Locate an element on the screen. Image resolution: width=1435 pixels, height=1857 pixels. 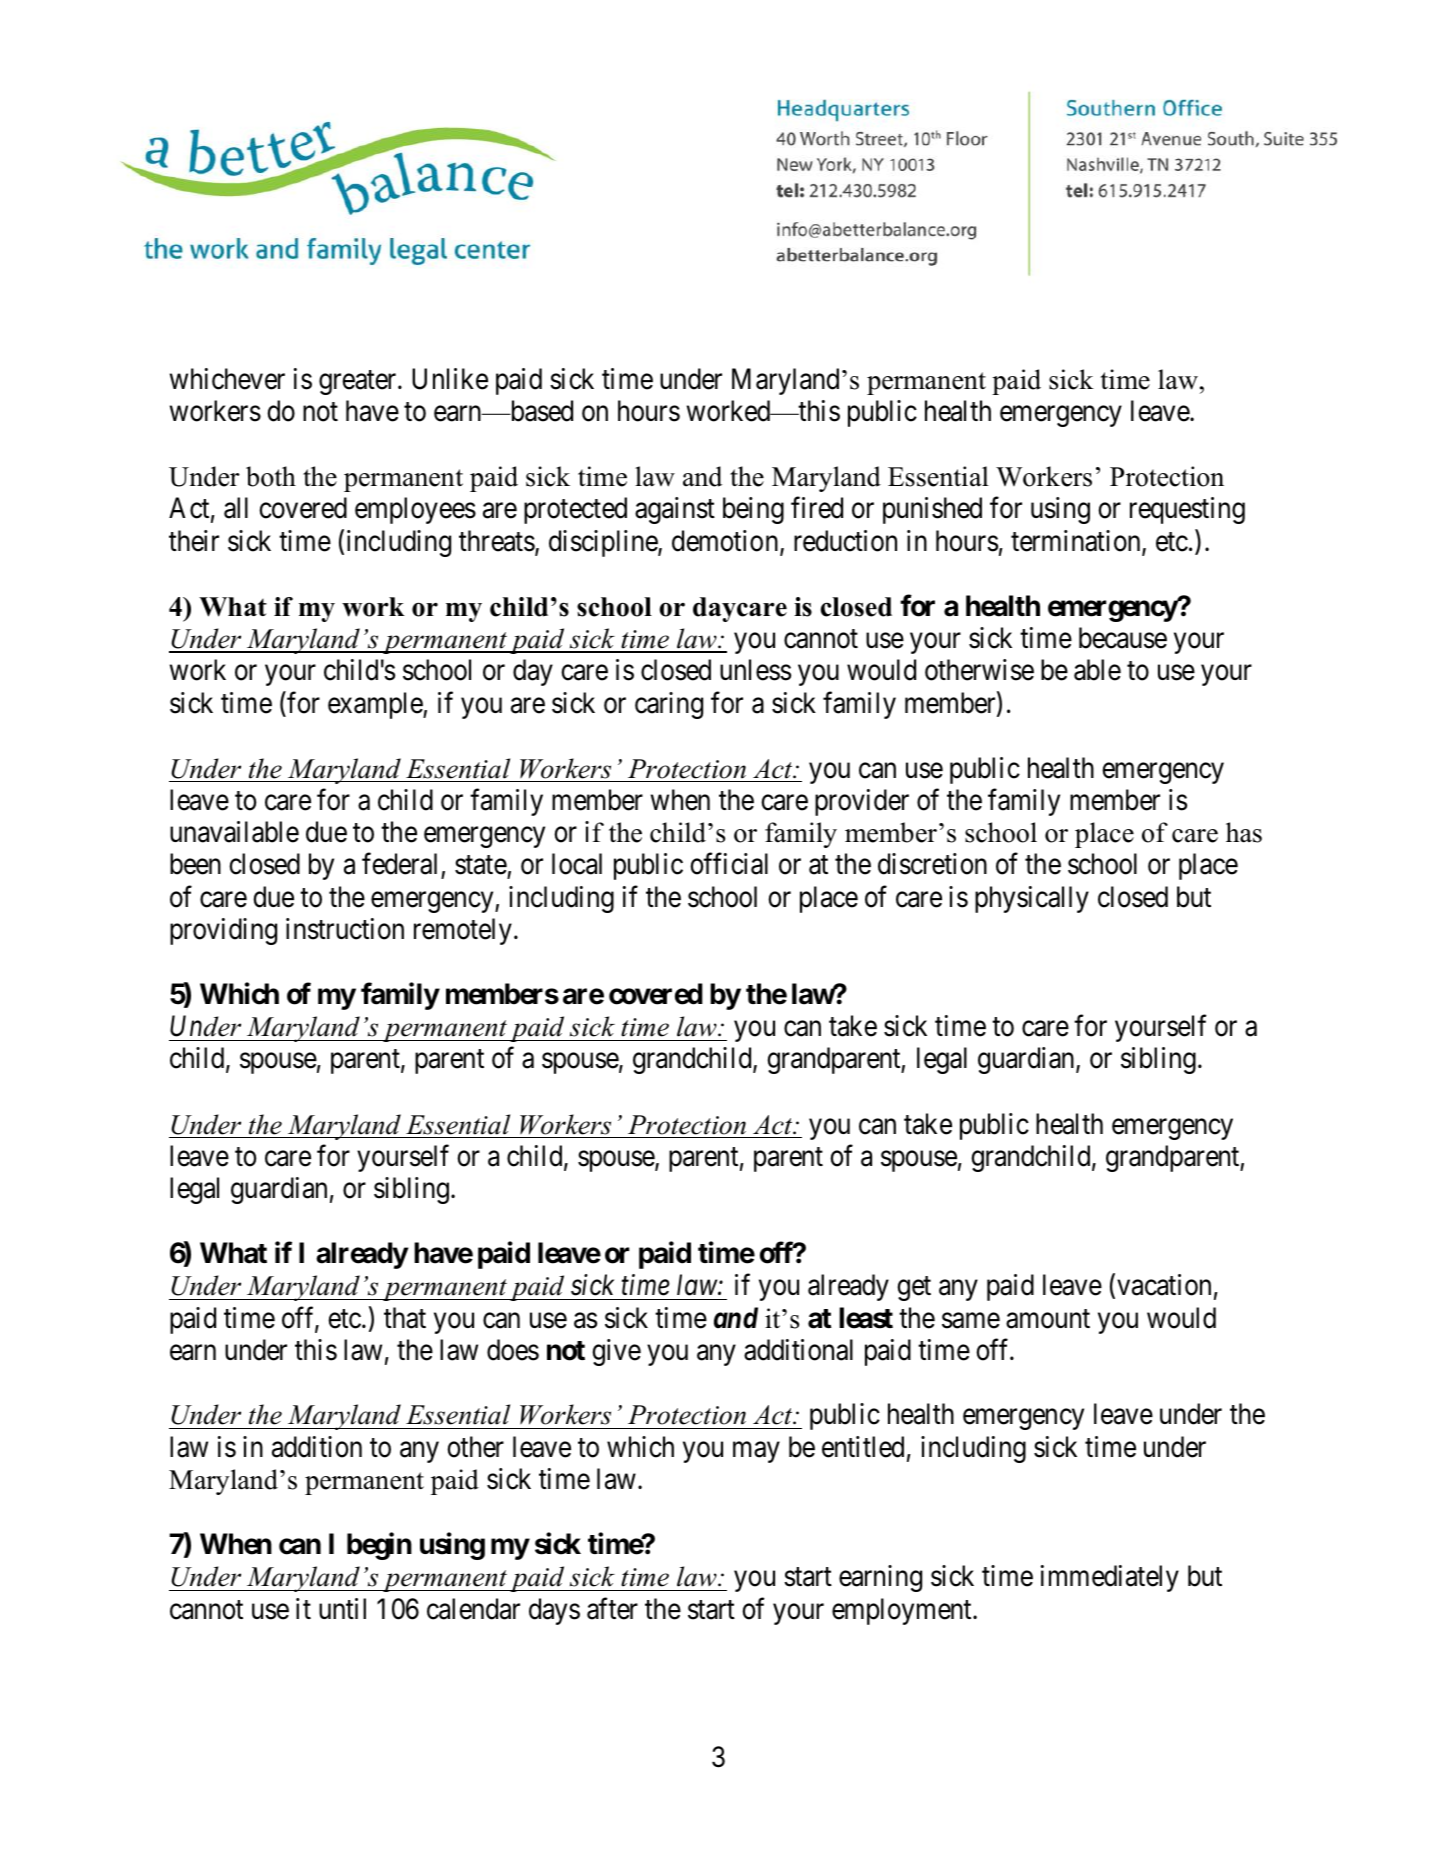
requesting is located at coordinates (1187, 510).
